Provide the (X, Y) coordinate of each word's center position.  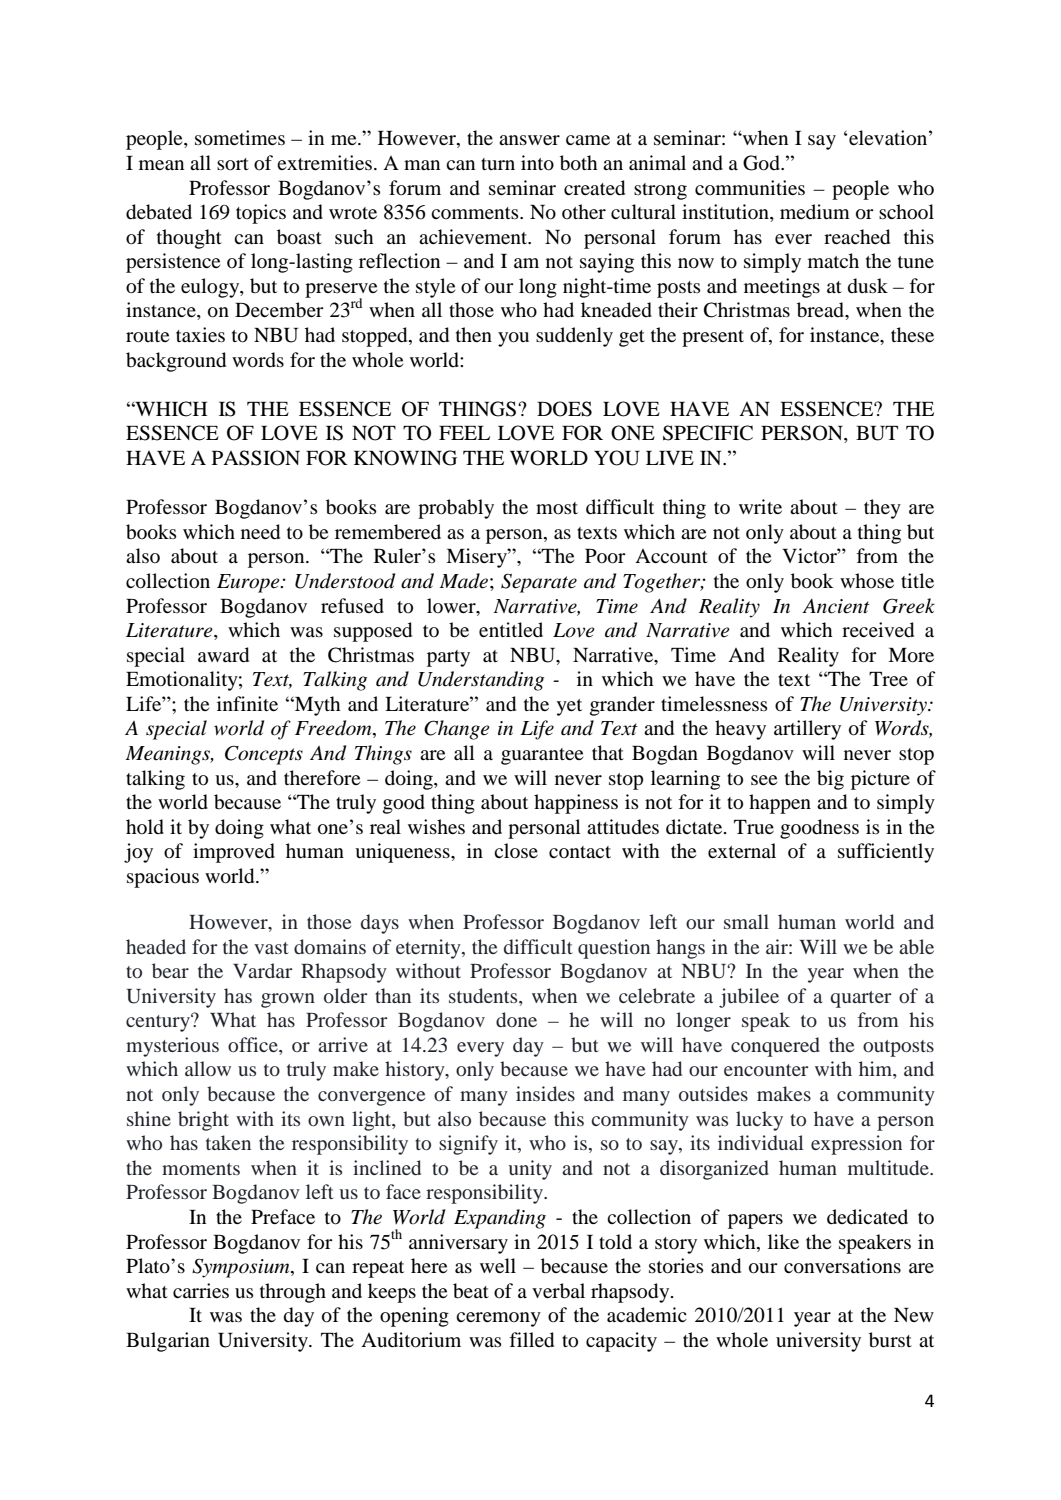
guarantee (542, 756)
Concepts (264, 755)
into (537, 163)
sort (233, 164)
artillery (807, 730)
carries (201, 1290)
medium (815, 212)
